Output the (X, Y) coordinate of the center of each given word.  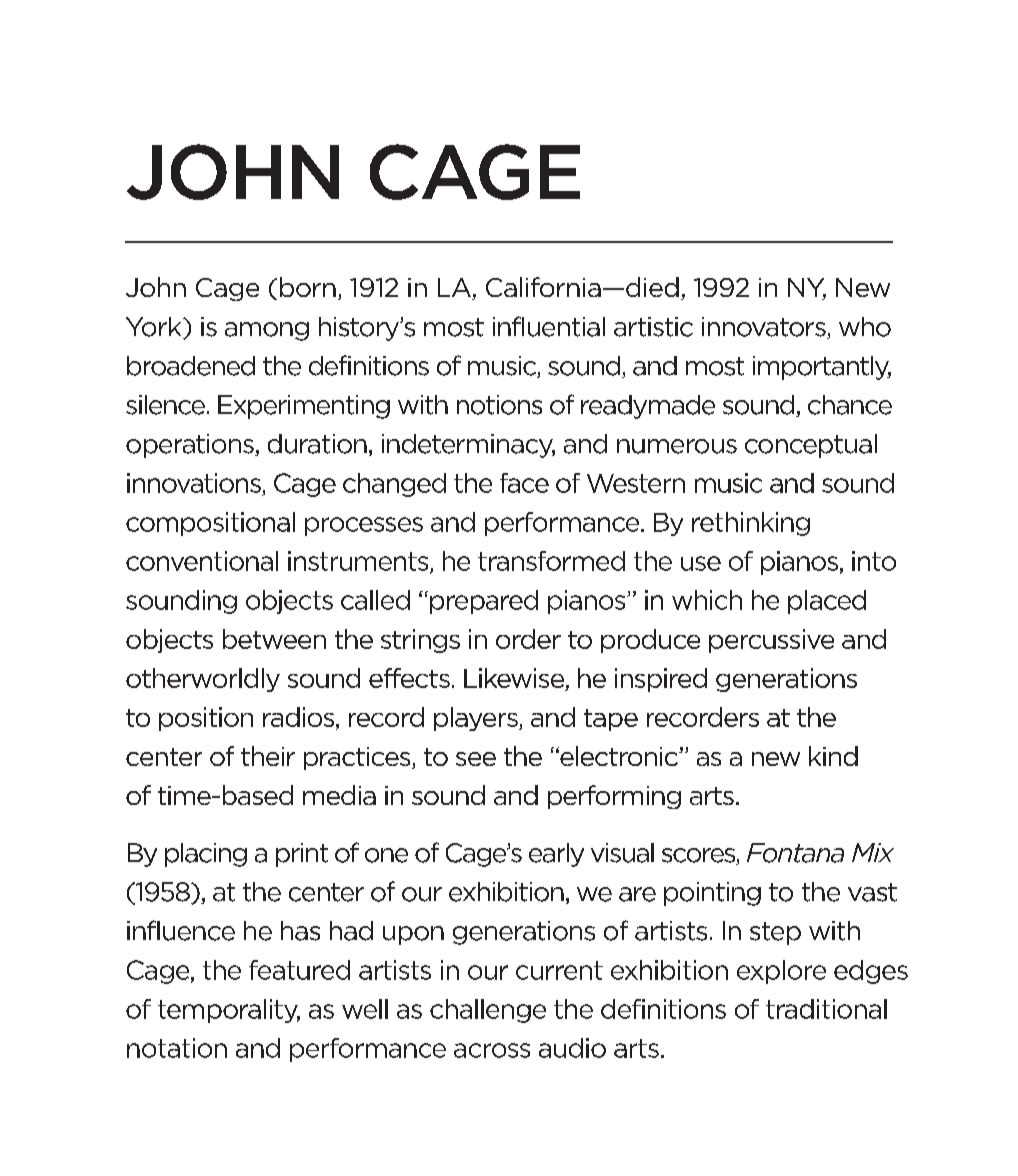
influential (549, 326)
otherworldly (203, 680)
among (267, 331)
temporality (229, 1011)
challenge (488, 1011)
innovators (765, 328)
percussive (771, 641)
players (477, 719)
